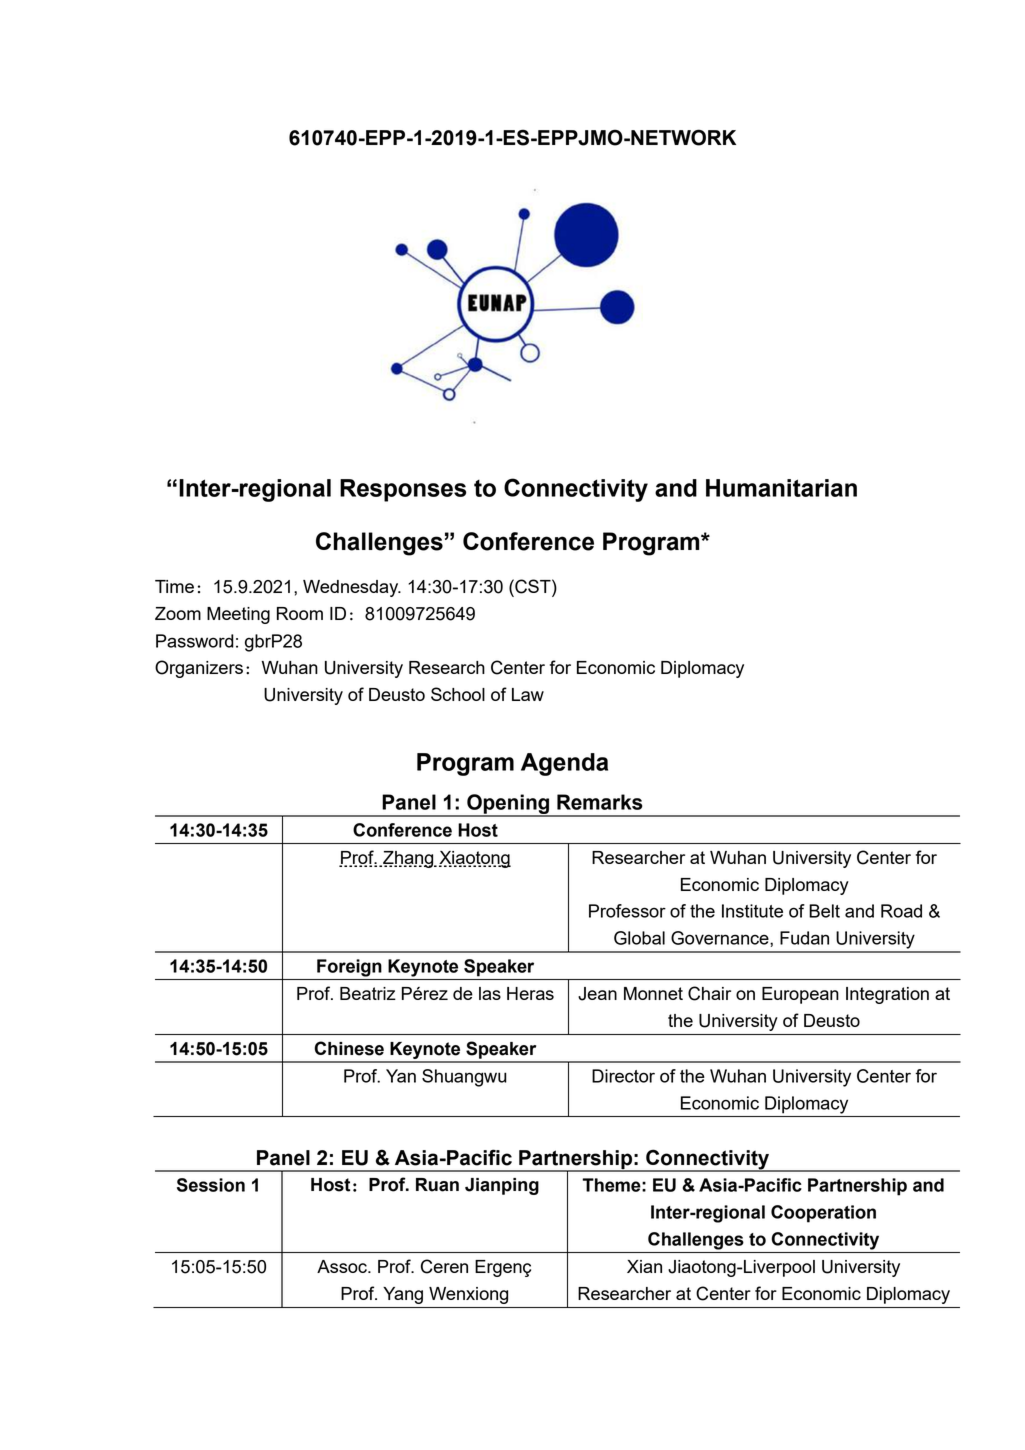 The height and width of the image is (1450, 1025). I want to click on Global, so click(639, 938).
